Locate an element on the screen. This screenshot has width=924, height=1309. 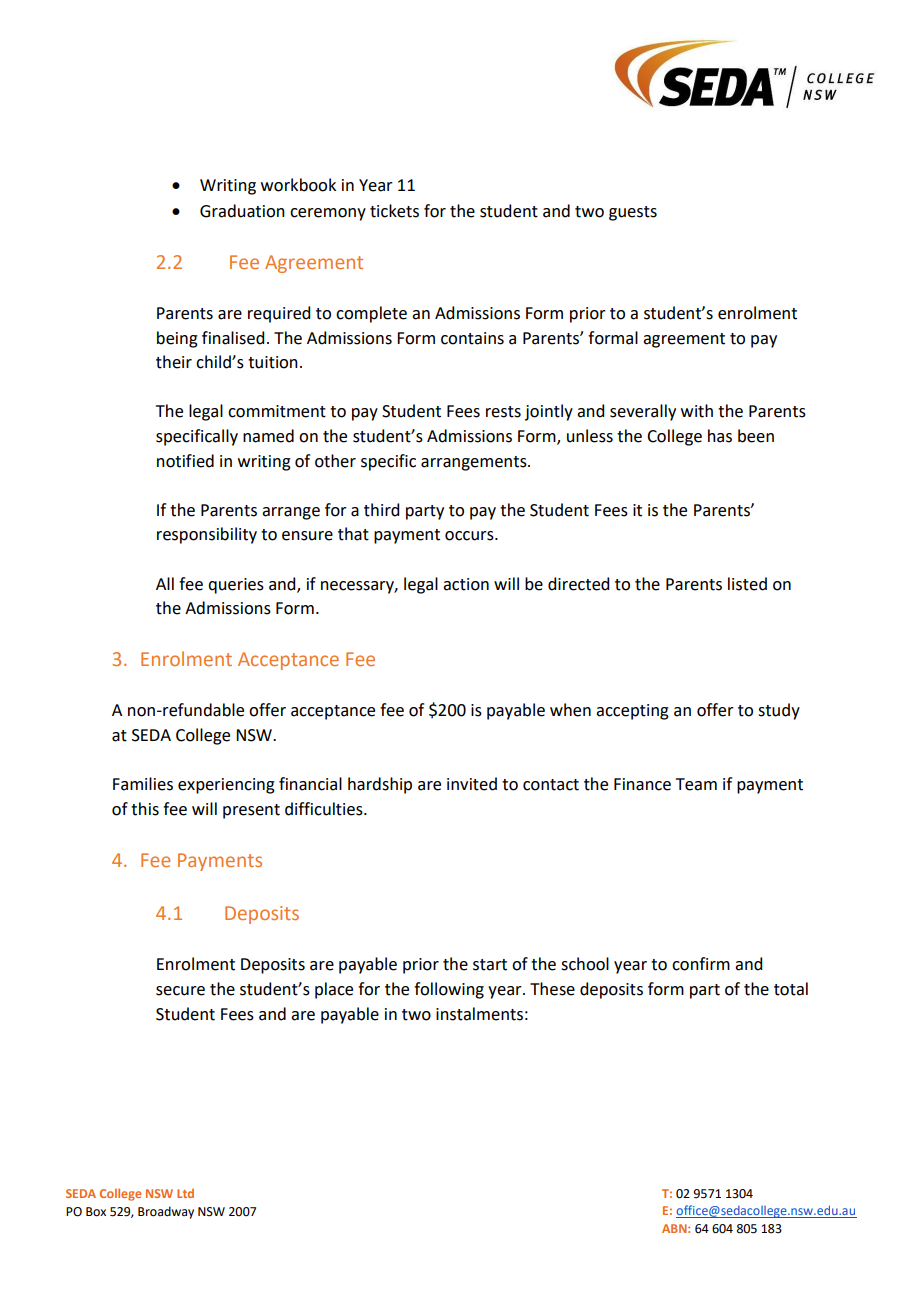
Ltd is located at coordinates (185, 1193).
